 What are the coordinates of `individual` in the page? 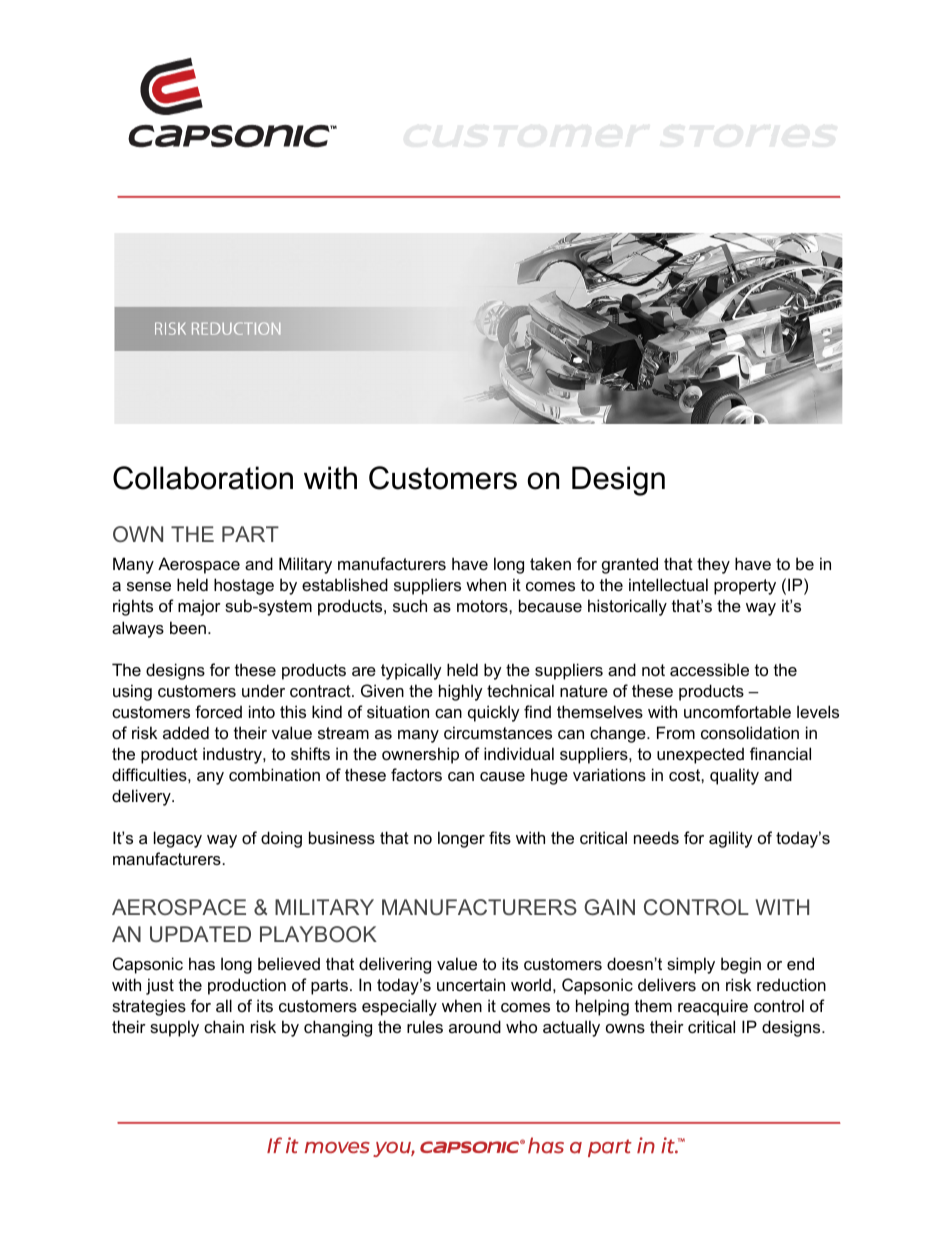 It's located at (519, 753).
